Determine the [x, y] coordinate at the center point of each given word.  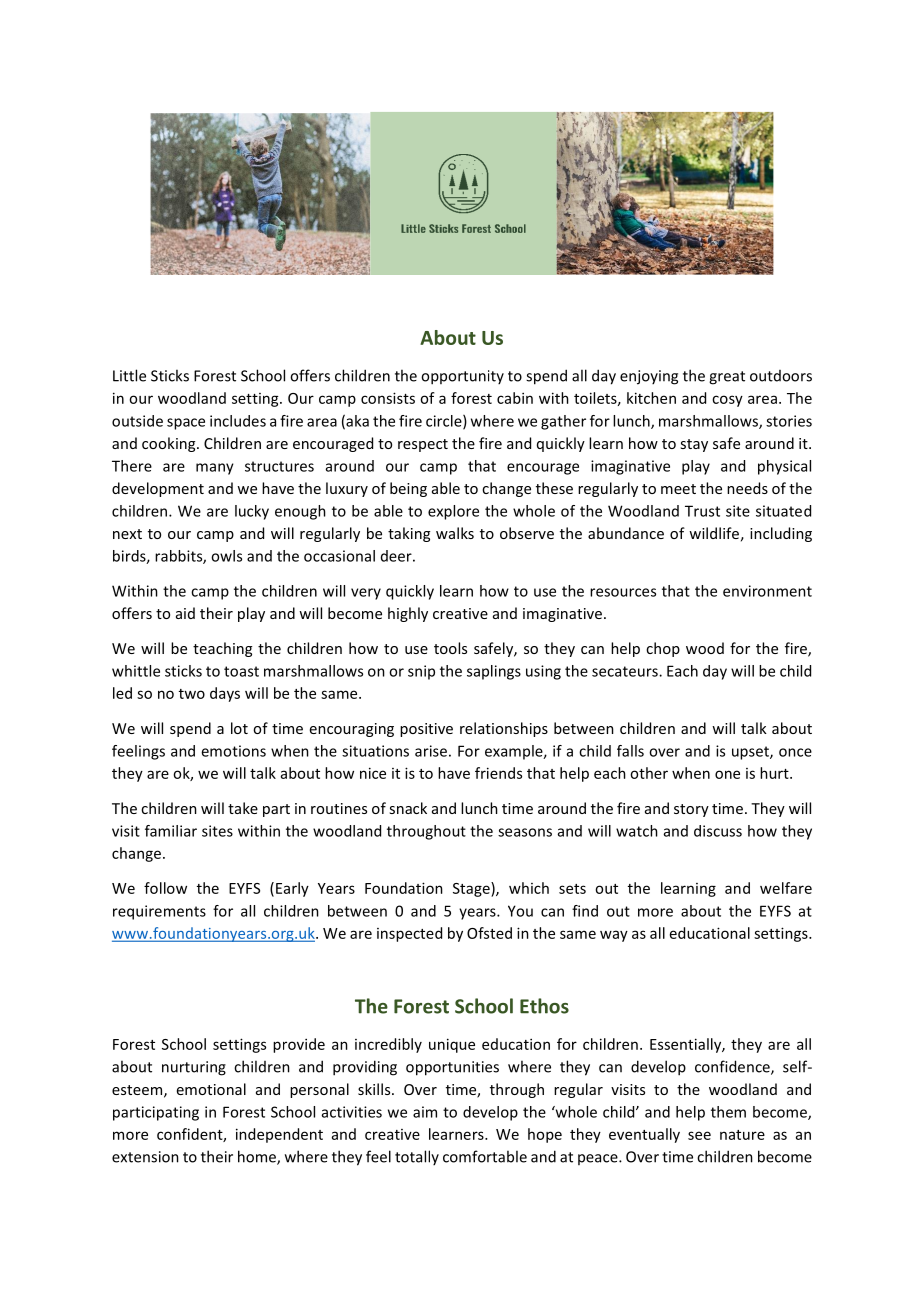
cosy [727, 401]
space [186, 424]
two [192, 694]
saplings [494, 672]
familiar [171, 831]
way [614, 936]
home [258, 1157]
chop [663, 649]
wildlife [714, 533]
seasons [525, 832]
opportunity [462, 377]
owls [226, 556]
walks [455, 533]
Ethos [544, 1006]
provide [299, 1045]
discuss [718, 831]
